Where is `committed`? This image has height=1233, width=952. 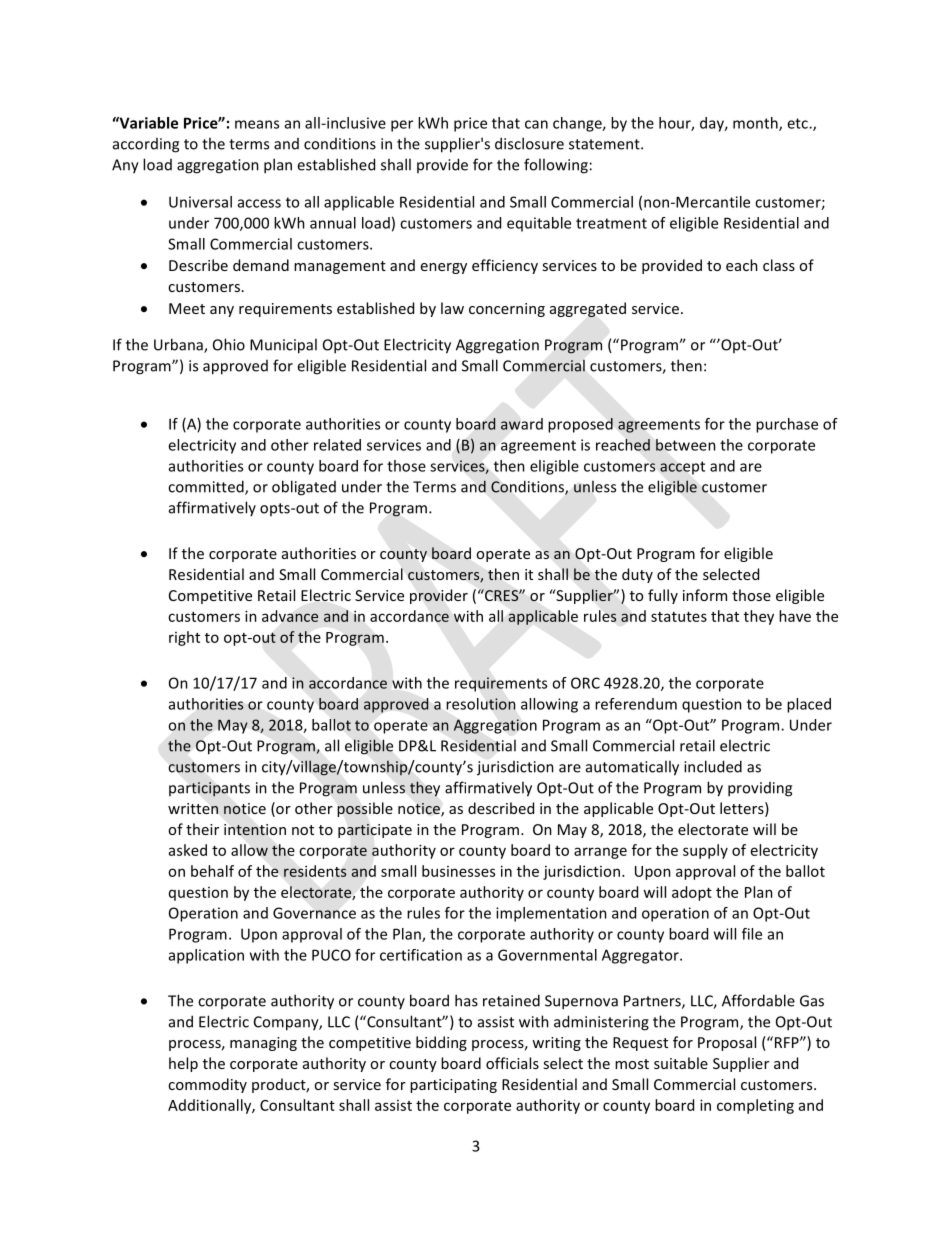
committed is located at coordinates (207, 487).
